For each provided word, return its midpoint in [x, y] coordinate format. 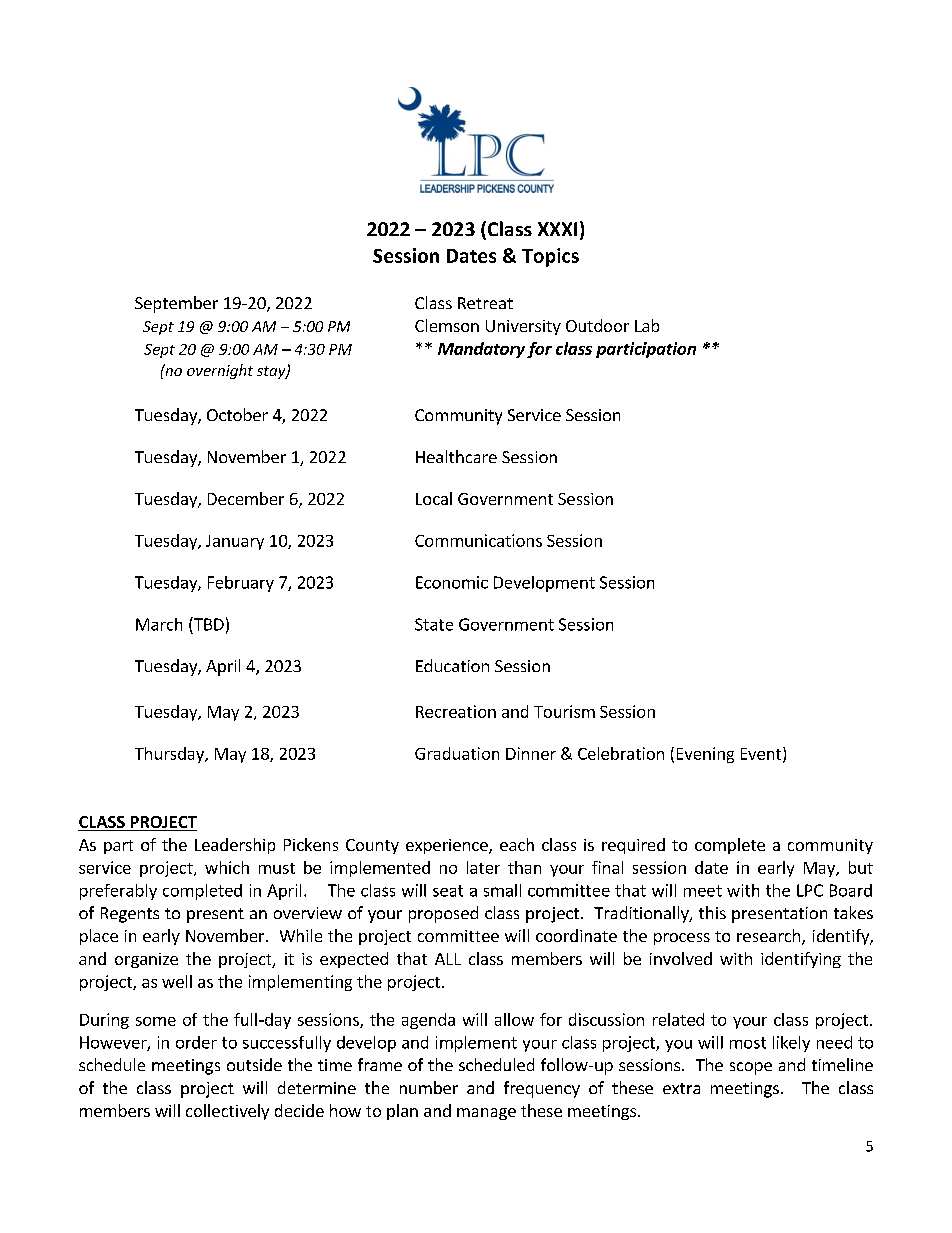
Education [452, 665]
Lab [647, 325]
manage [486, 1114]
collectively [227, 1112]
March [159, 624]
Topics [550, 257]
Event [762, 754]
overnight [220, 371]
